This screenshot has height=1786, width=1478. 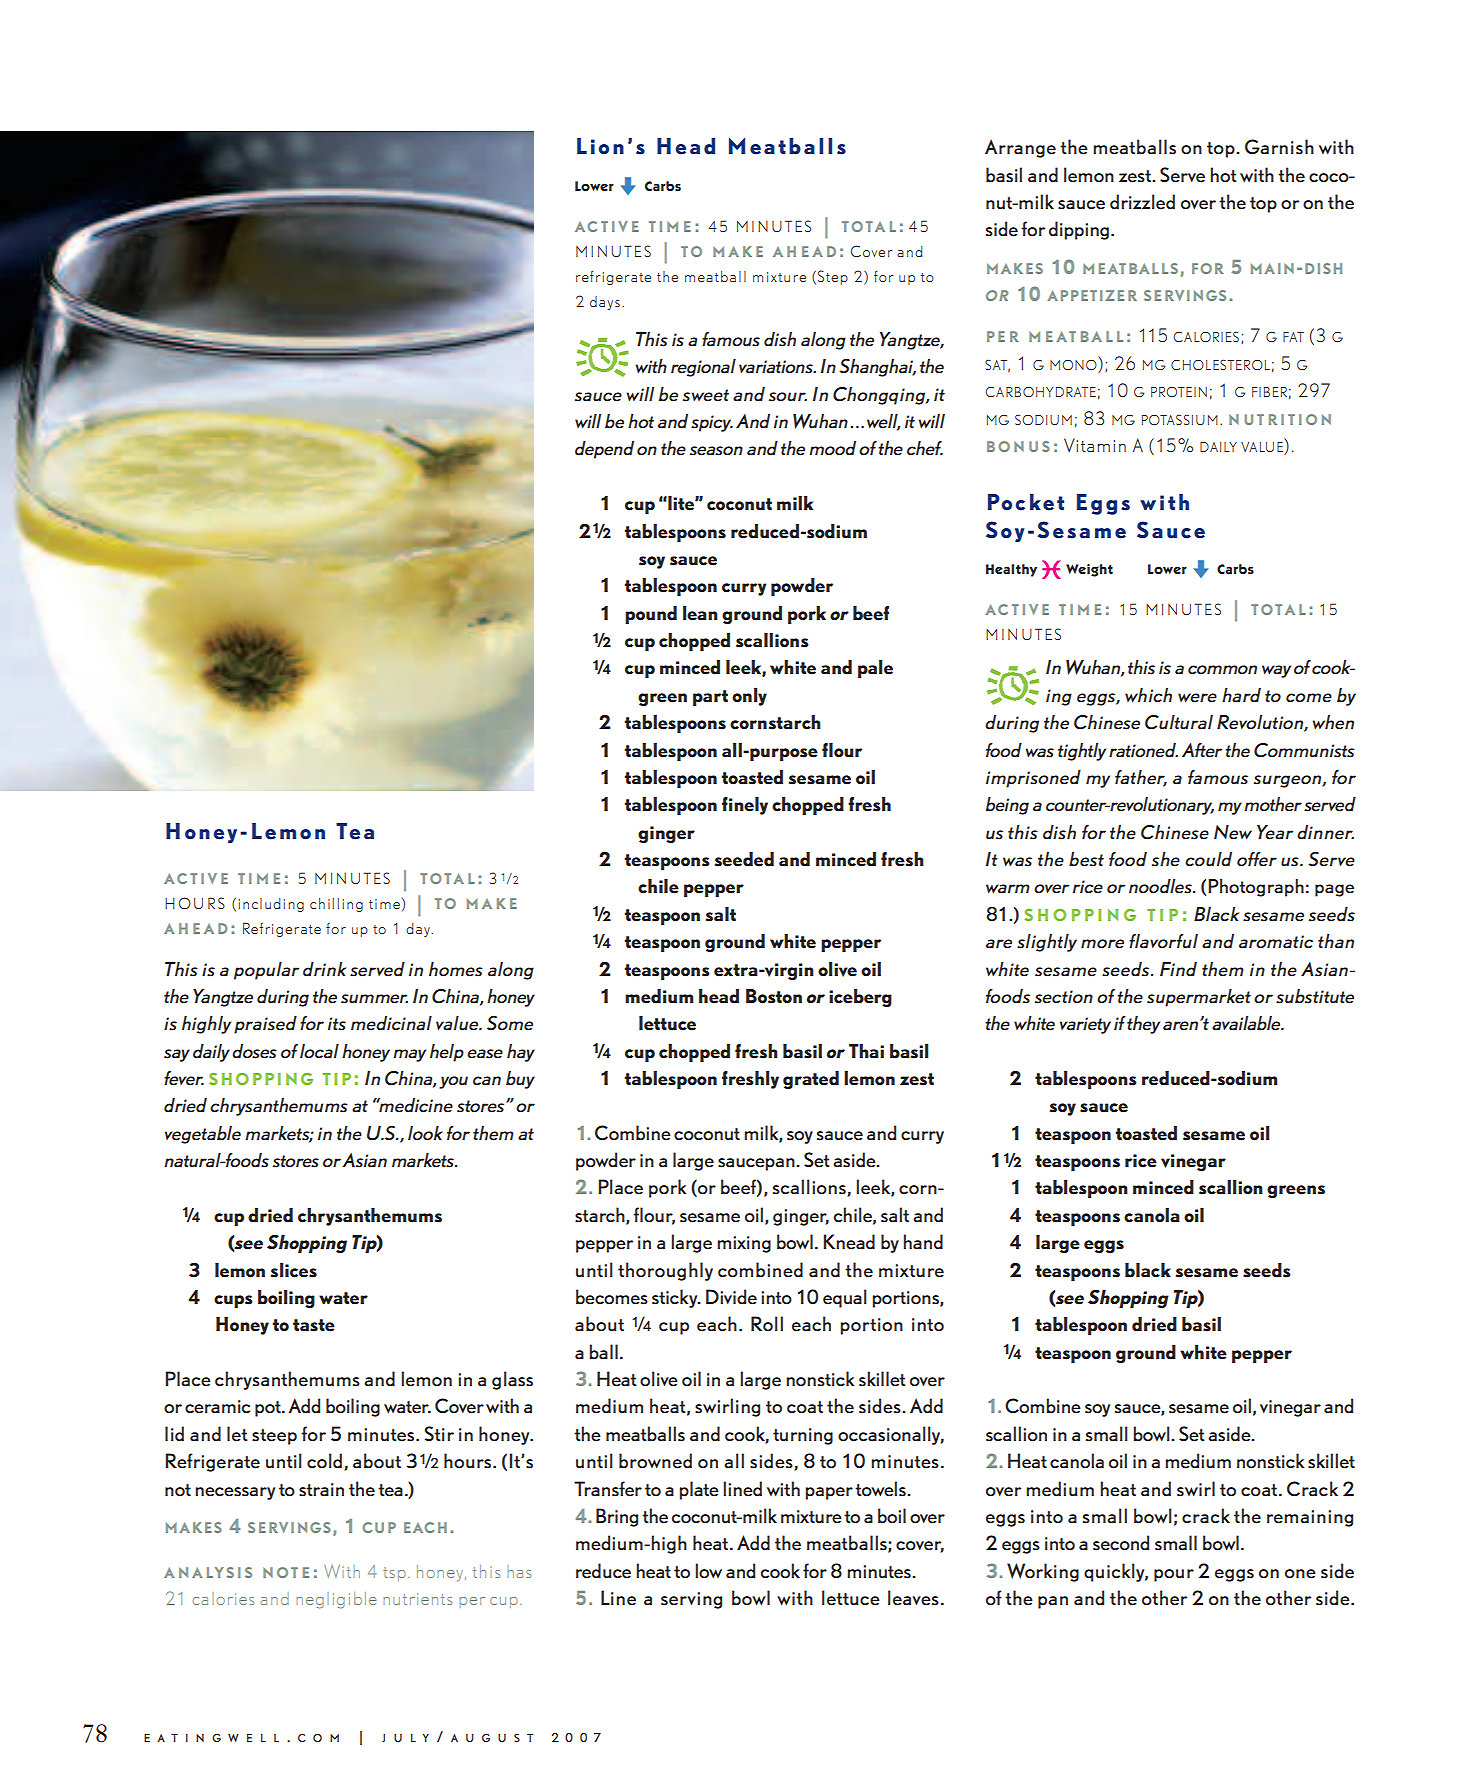 I want to click on Boston, so click(x=774, y=996).
